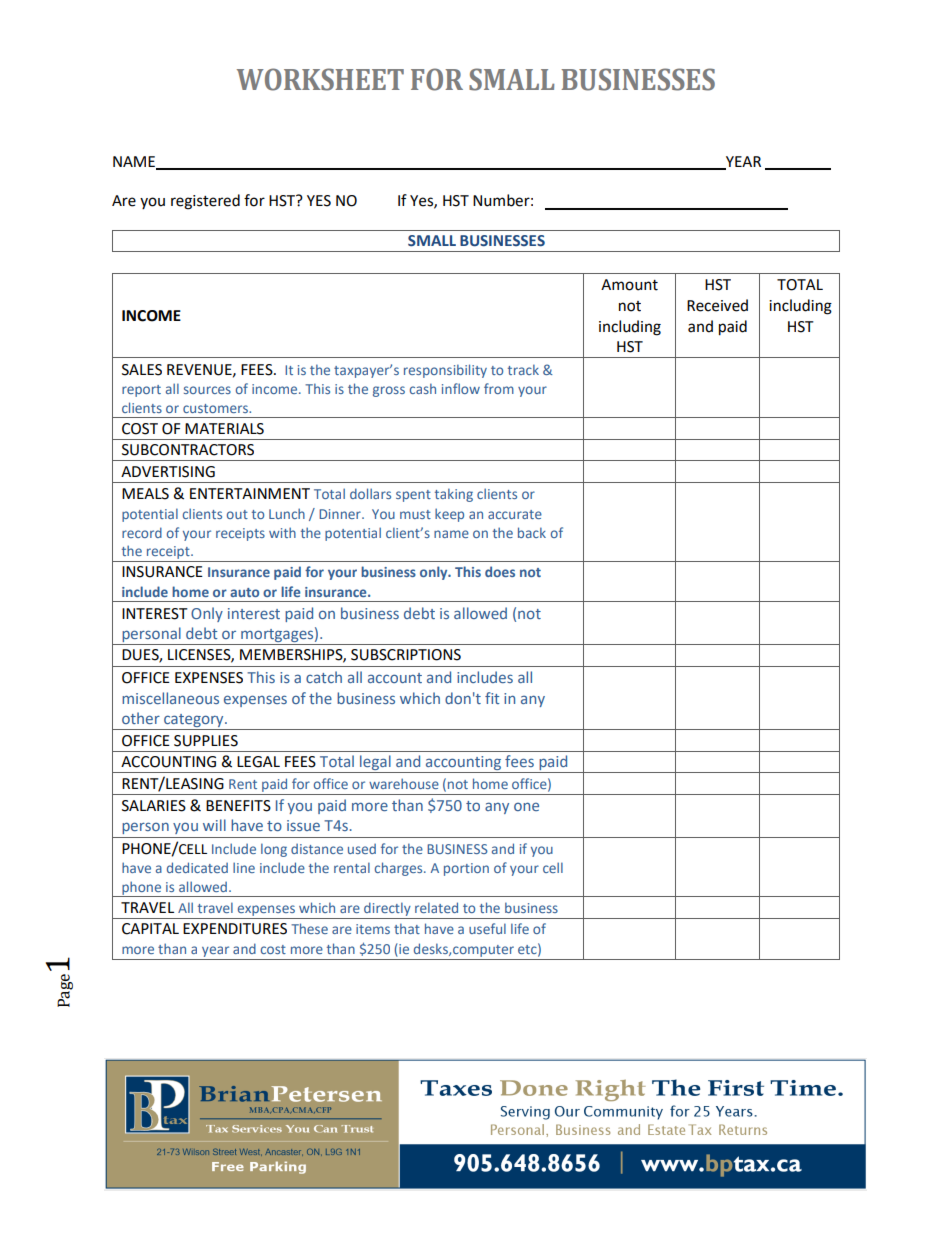 Image resolution: width=952 pixels, height=1233 pixels. Describe the element at coordinates (445, 371) in the document. I see `responsibility` at that location.
